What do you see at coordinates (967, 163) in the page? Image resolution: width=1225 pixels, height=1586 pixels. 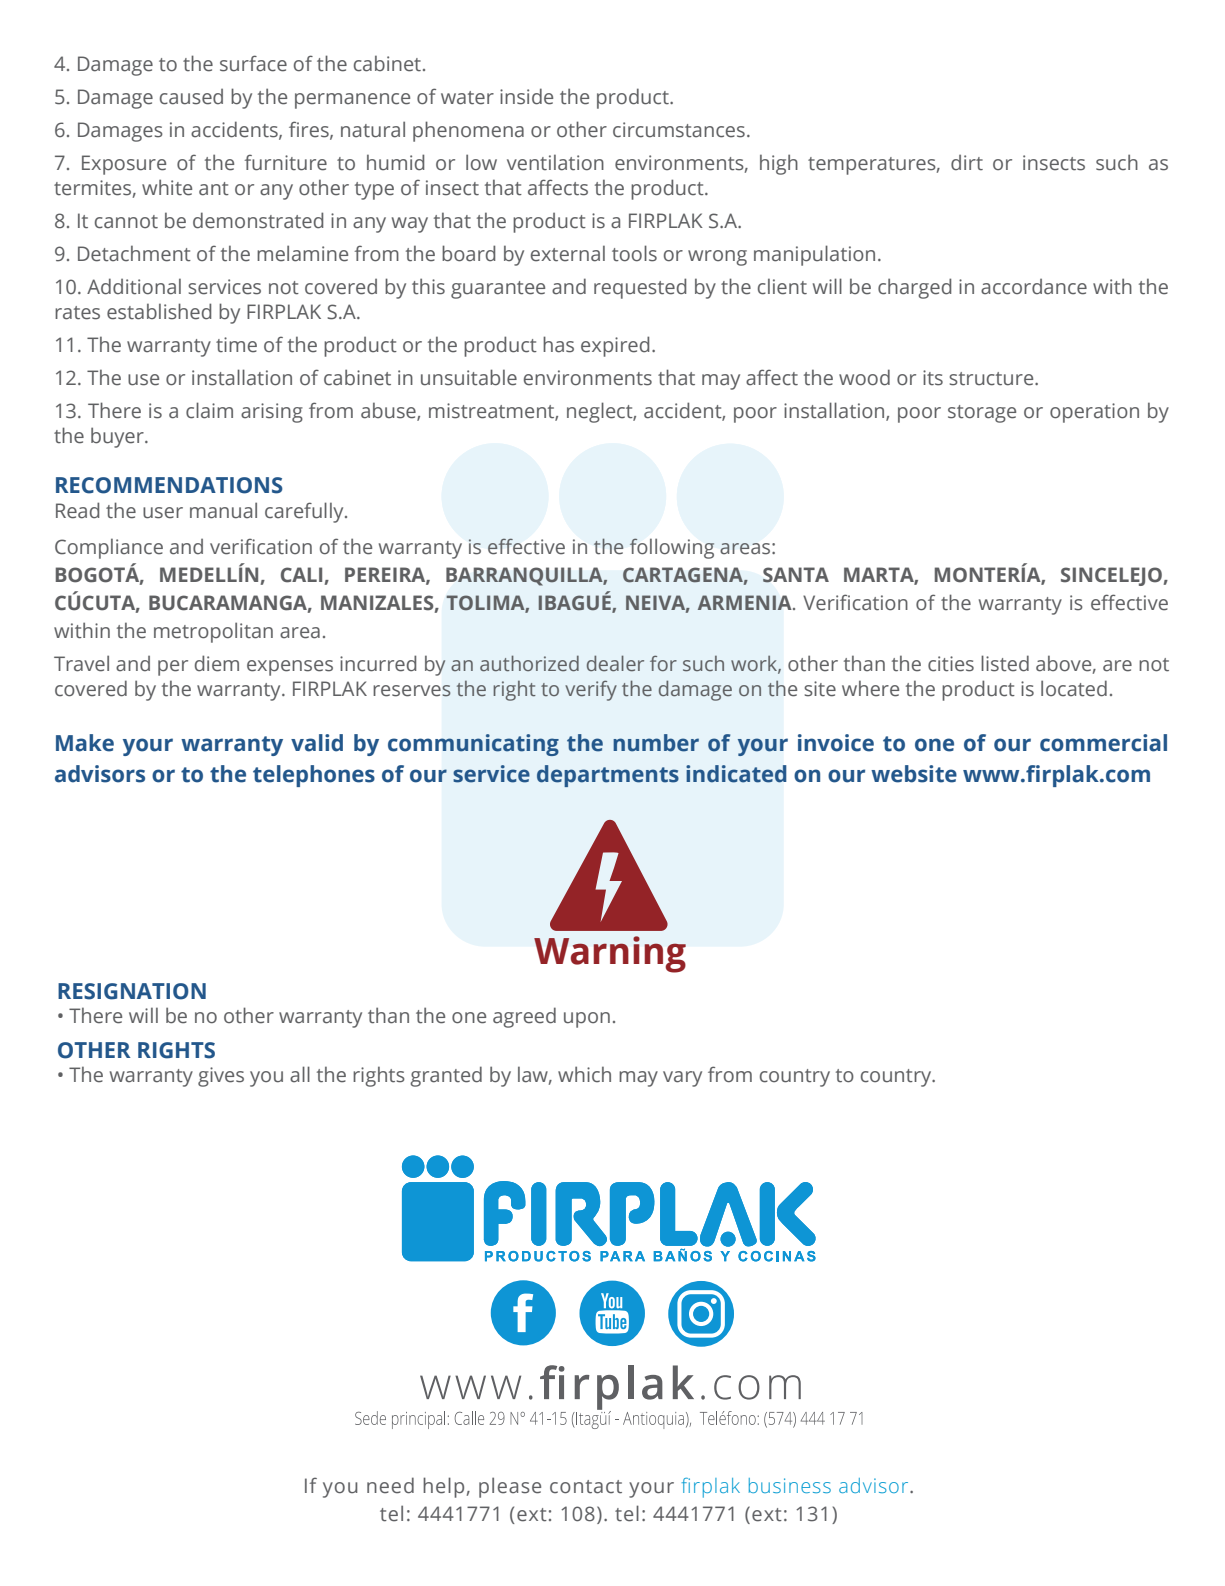 I see `dirt` at bounding box center [967, 163].
